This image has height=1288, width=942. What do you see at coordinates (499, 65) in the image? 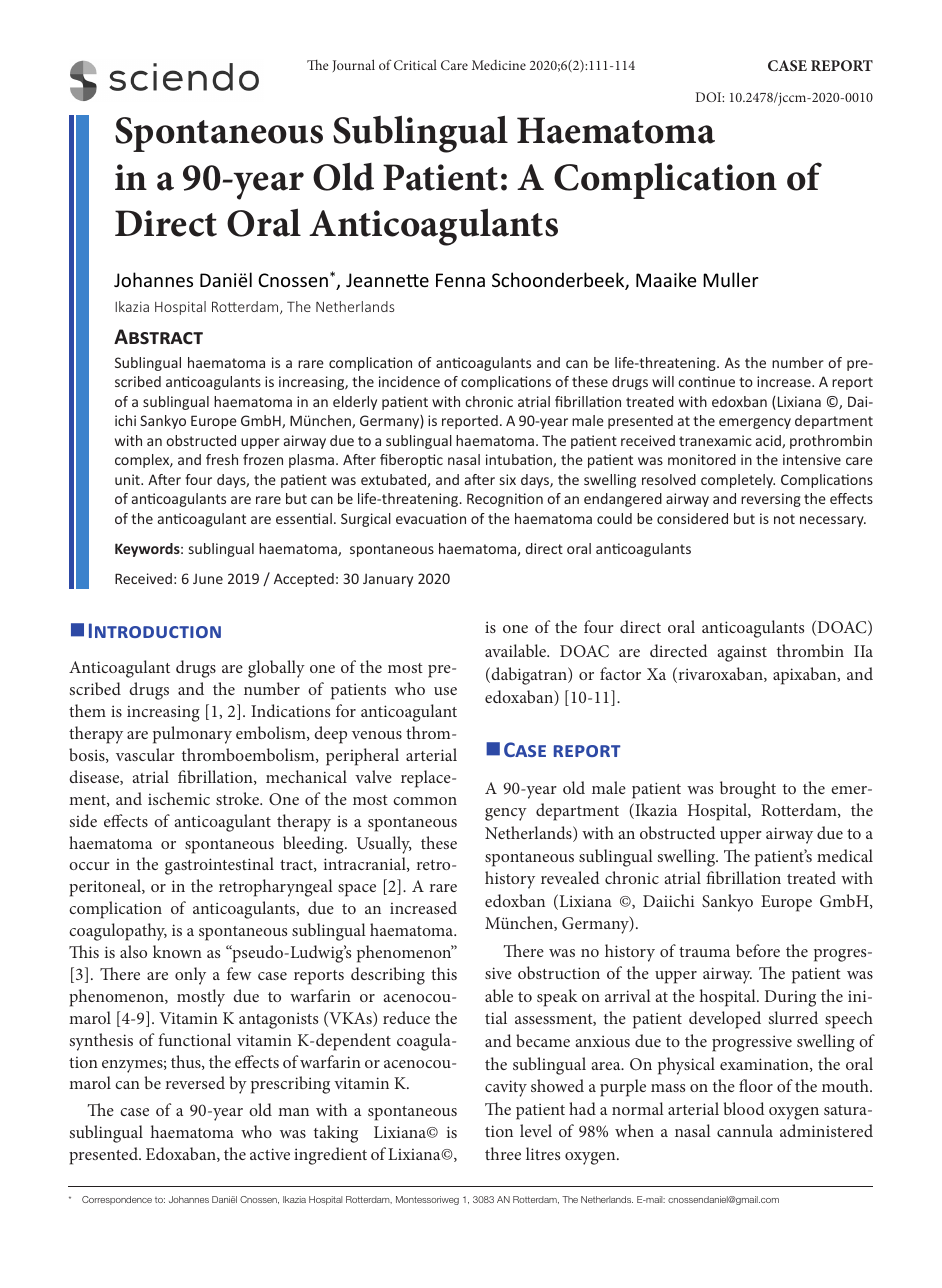
I see `Medicine` at bounding box center [499, 65].
